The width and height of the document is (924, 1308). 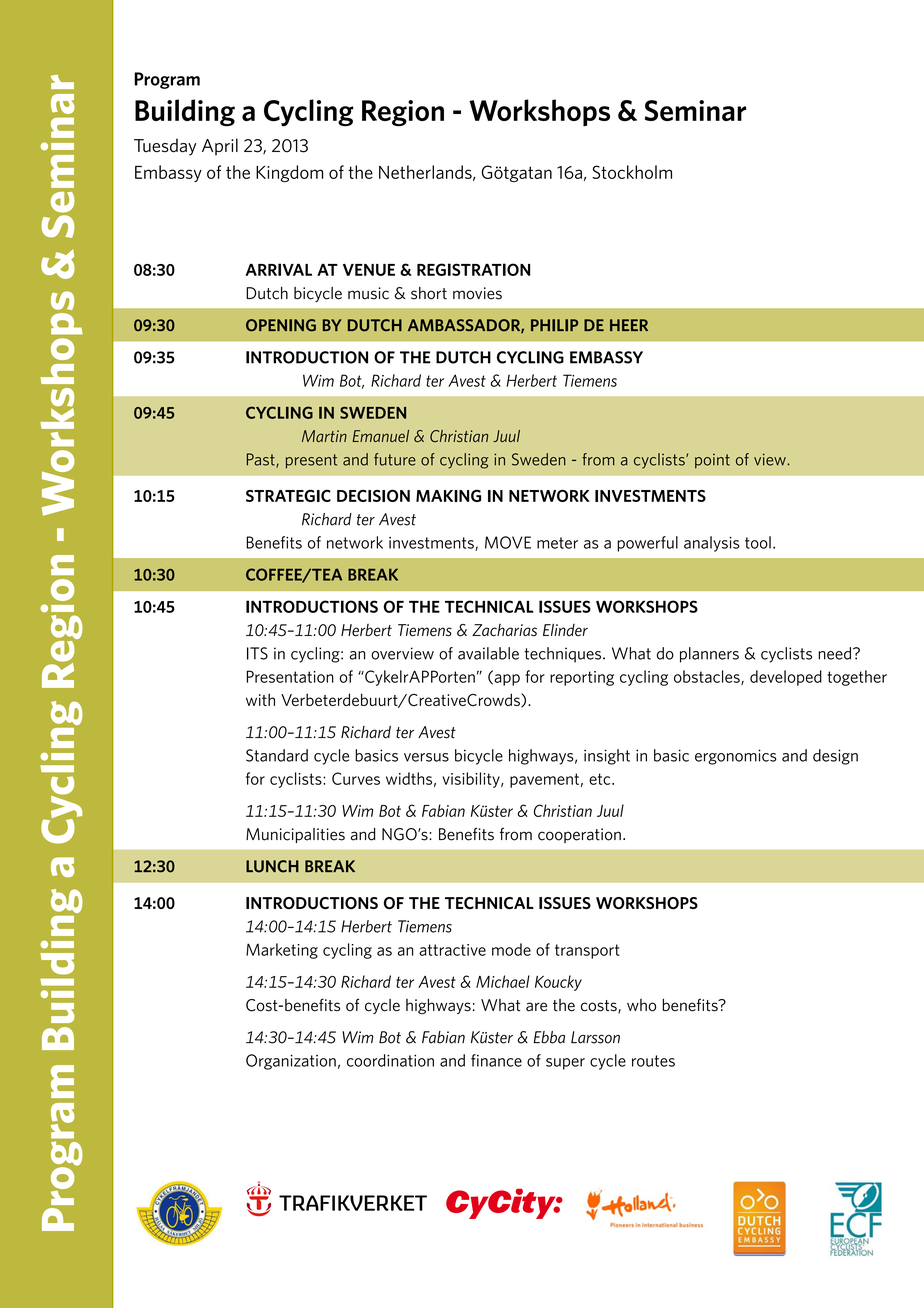 I want to click on Organization, so click(x=291, y=1062).
